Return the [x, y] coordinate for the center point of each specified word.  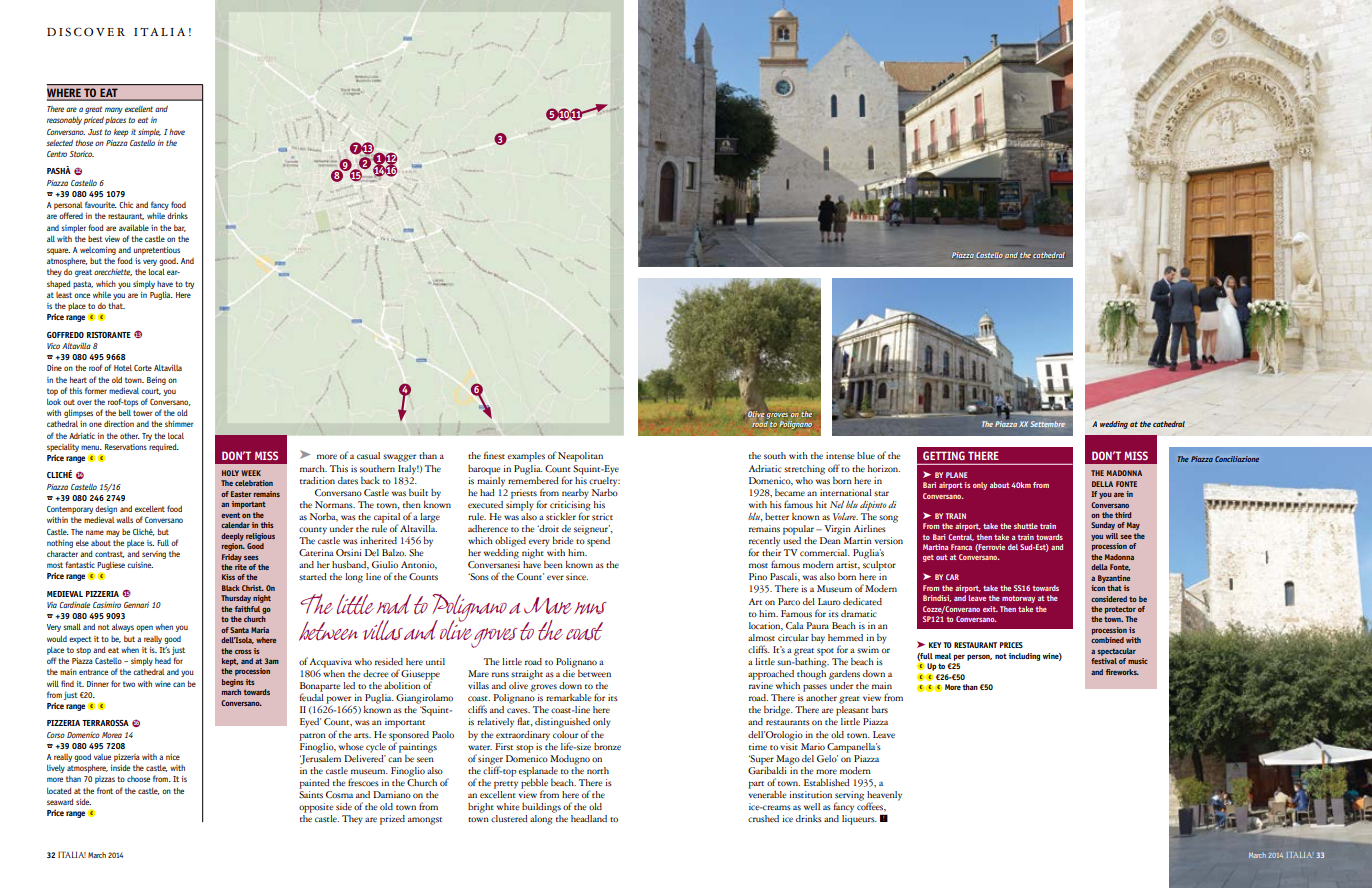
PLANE [957, 475]
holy [230, 473]
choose [138, 779]
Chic [126, 205]
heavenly [884, 797]
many [114, 110]
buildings [541, 808]
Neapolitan [580, 457]
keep [121, 133]
